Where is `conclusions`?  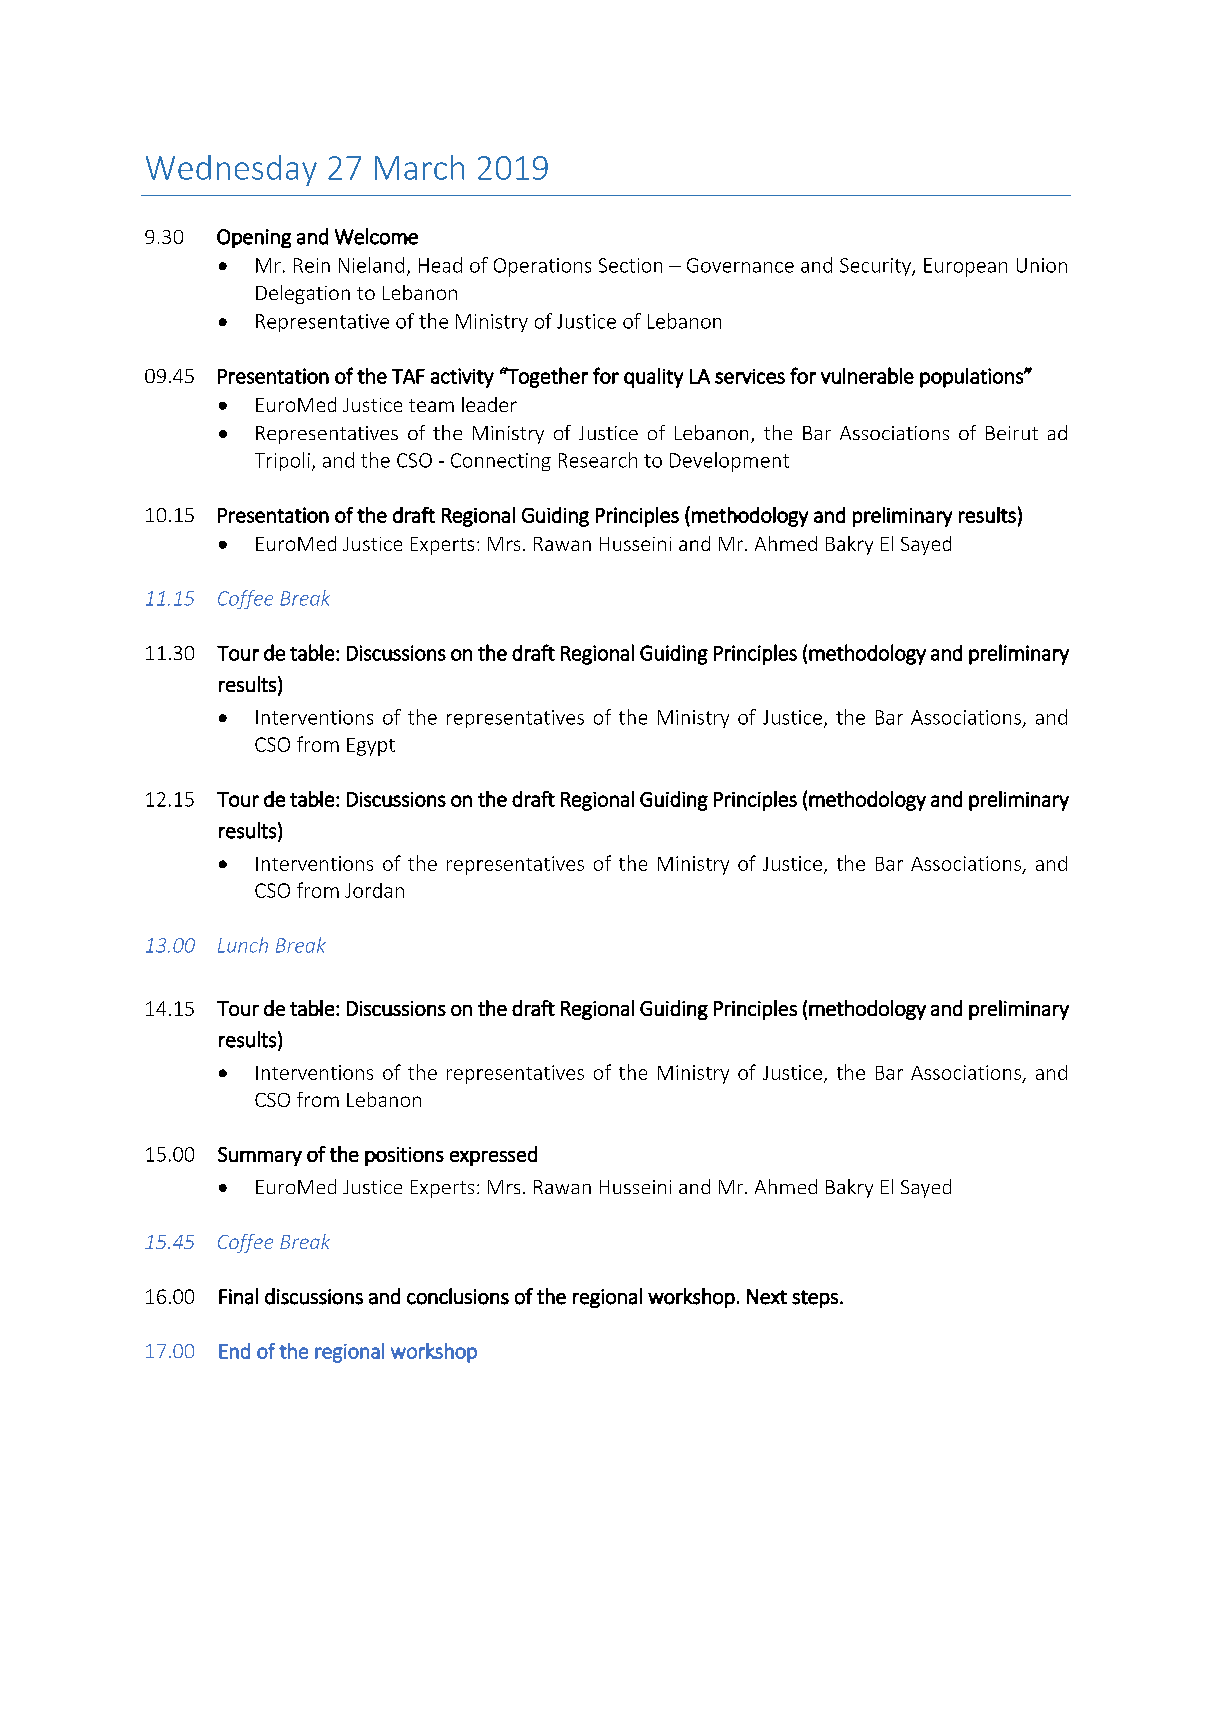 conclusions is located at coordinates (458, 1296).
